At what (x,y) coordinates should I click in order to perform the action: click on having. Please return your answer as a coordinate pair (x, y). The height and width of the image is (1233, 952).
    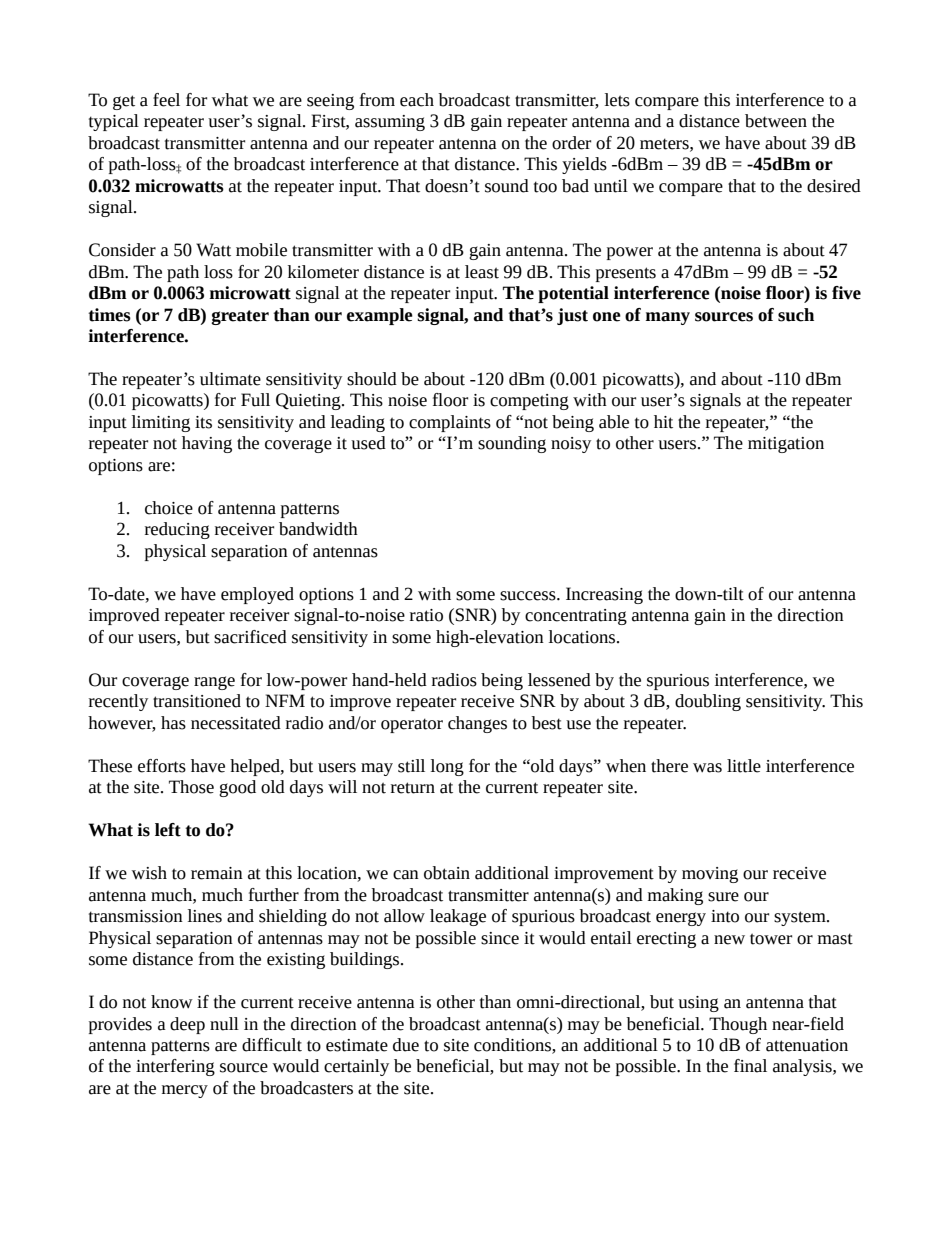
    Looking at the image, I should click on (207, 444).
